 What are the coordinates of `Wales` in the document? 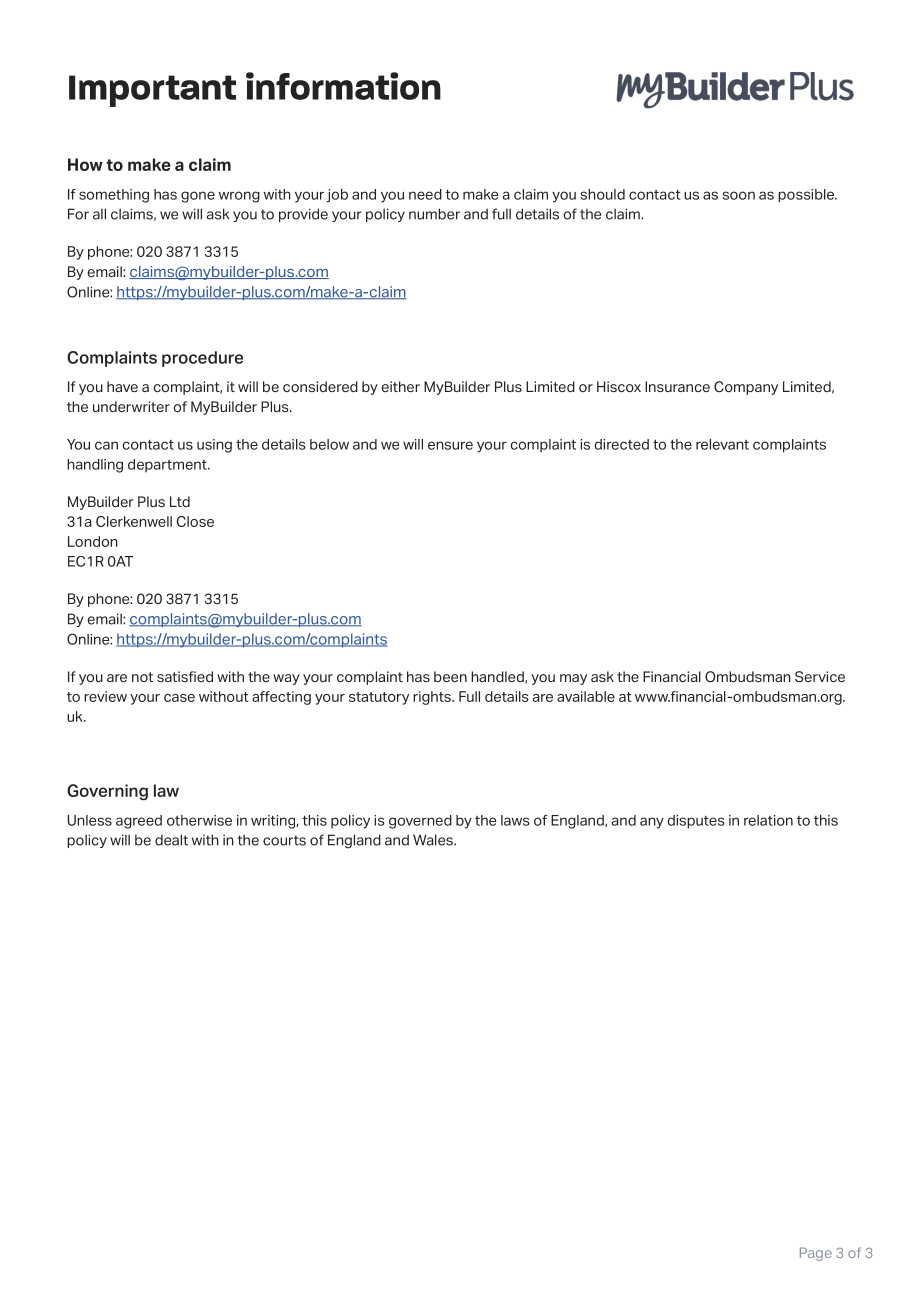 It's located at (434, 840).
